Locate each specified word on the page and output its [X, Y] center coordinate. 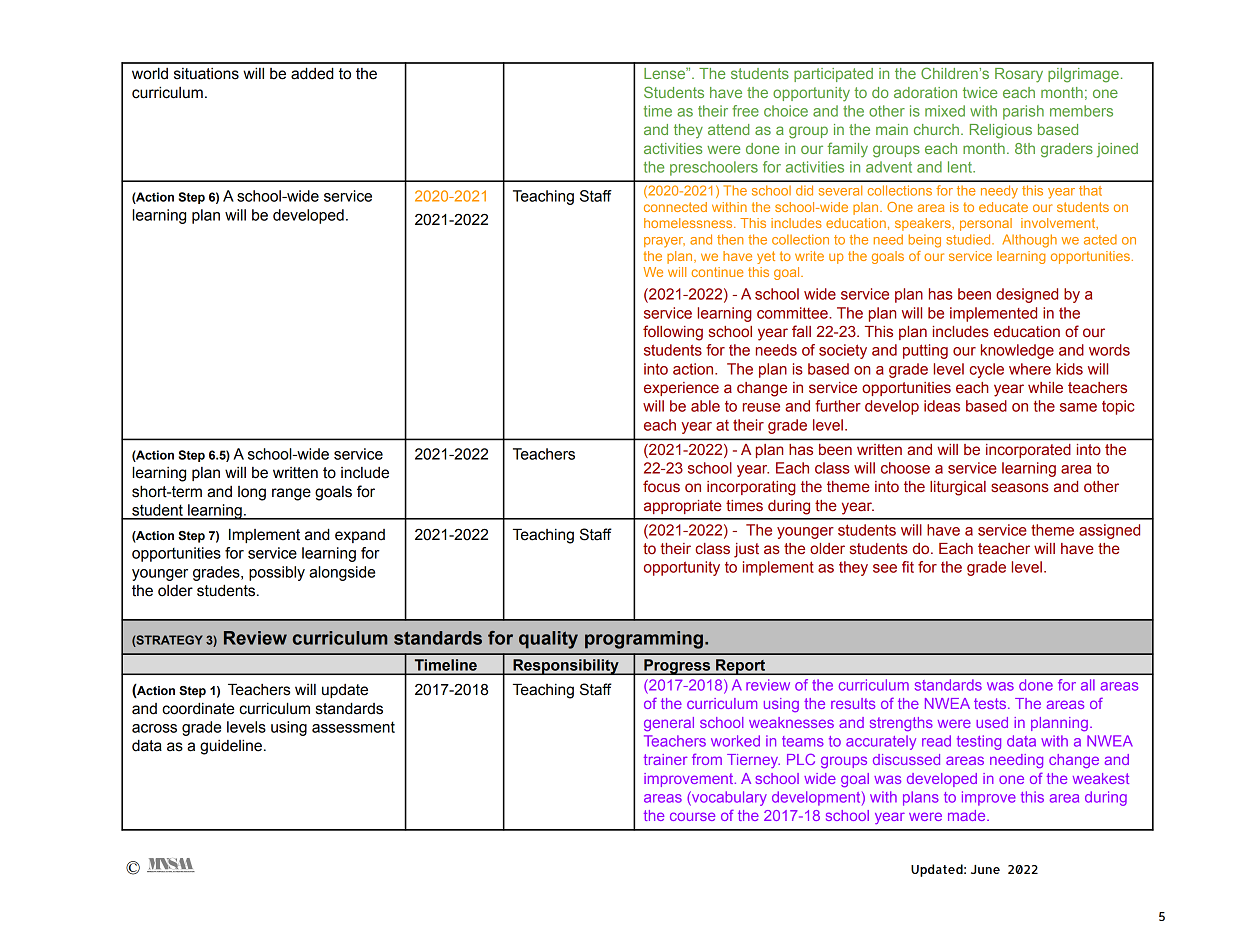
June [985, 869]
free [745, 111]
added [312, 73]
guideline [231, 747]
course [692, 816]
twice [980, 92]
